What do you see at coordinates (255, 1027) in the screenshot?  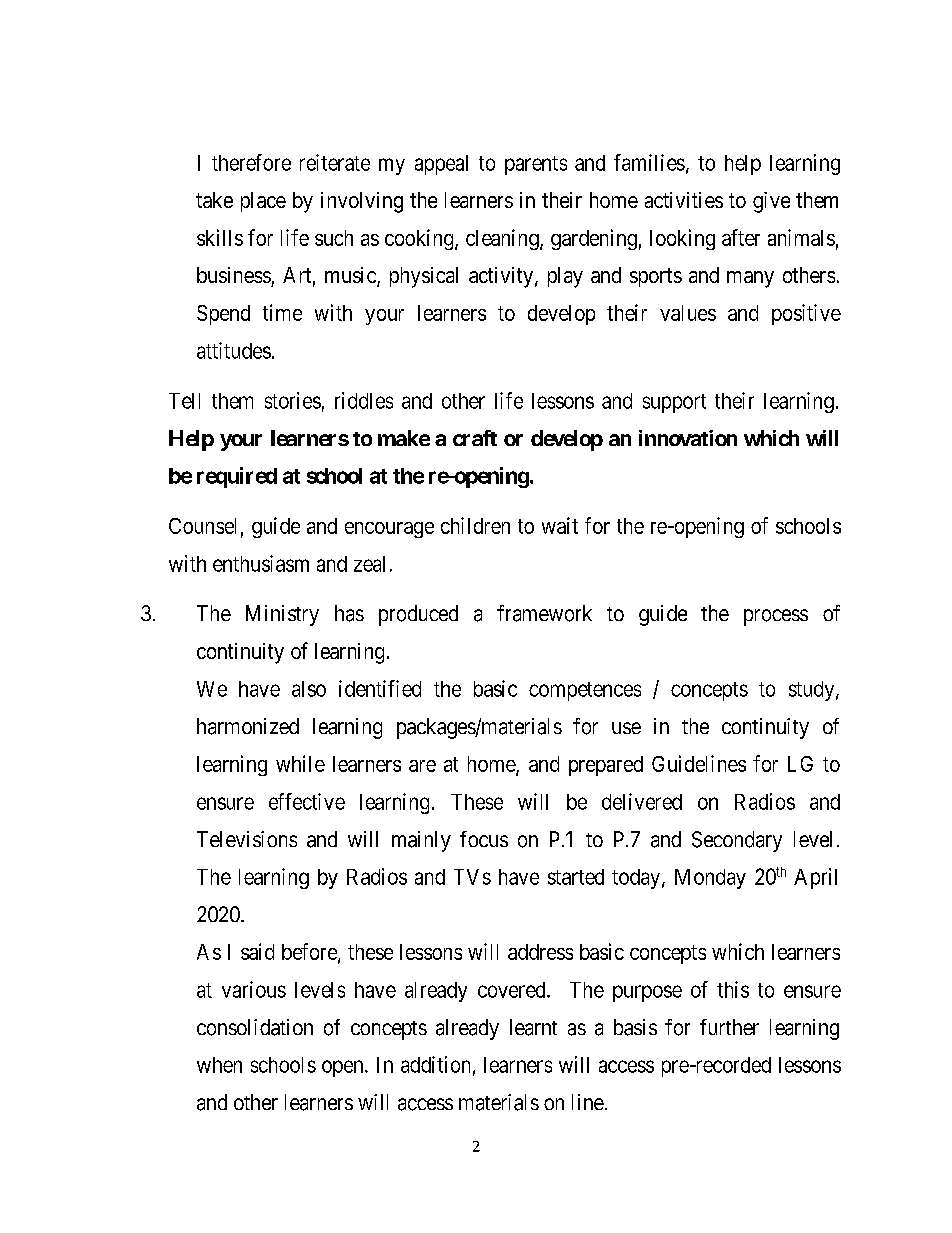 I see `consolidation` at bounding box center [255, 1027].
